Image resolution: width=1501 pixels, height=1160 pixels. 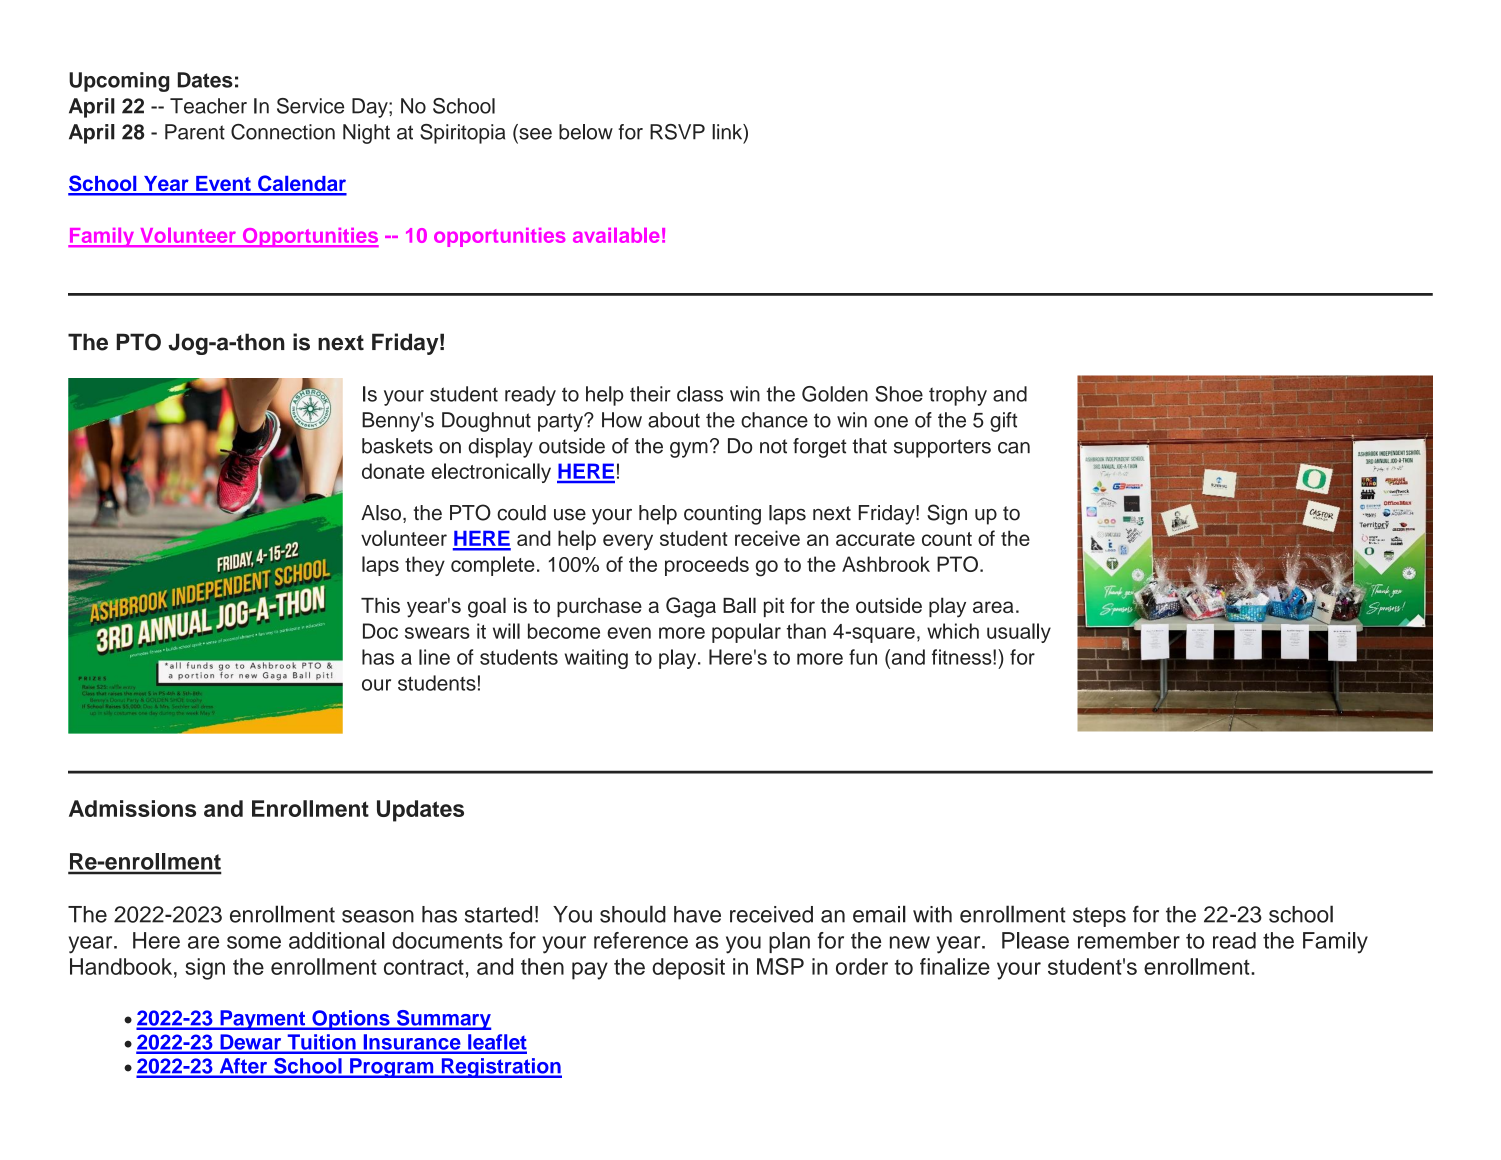 What do you see at coordinates (263, 1020) in the image?
I see `Payment` at bounding box center [263, 1020].
